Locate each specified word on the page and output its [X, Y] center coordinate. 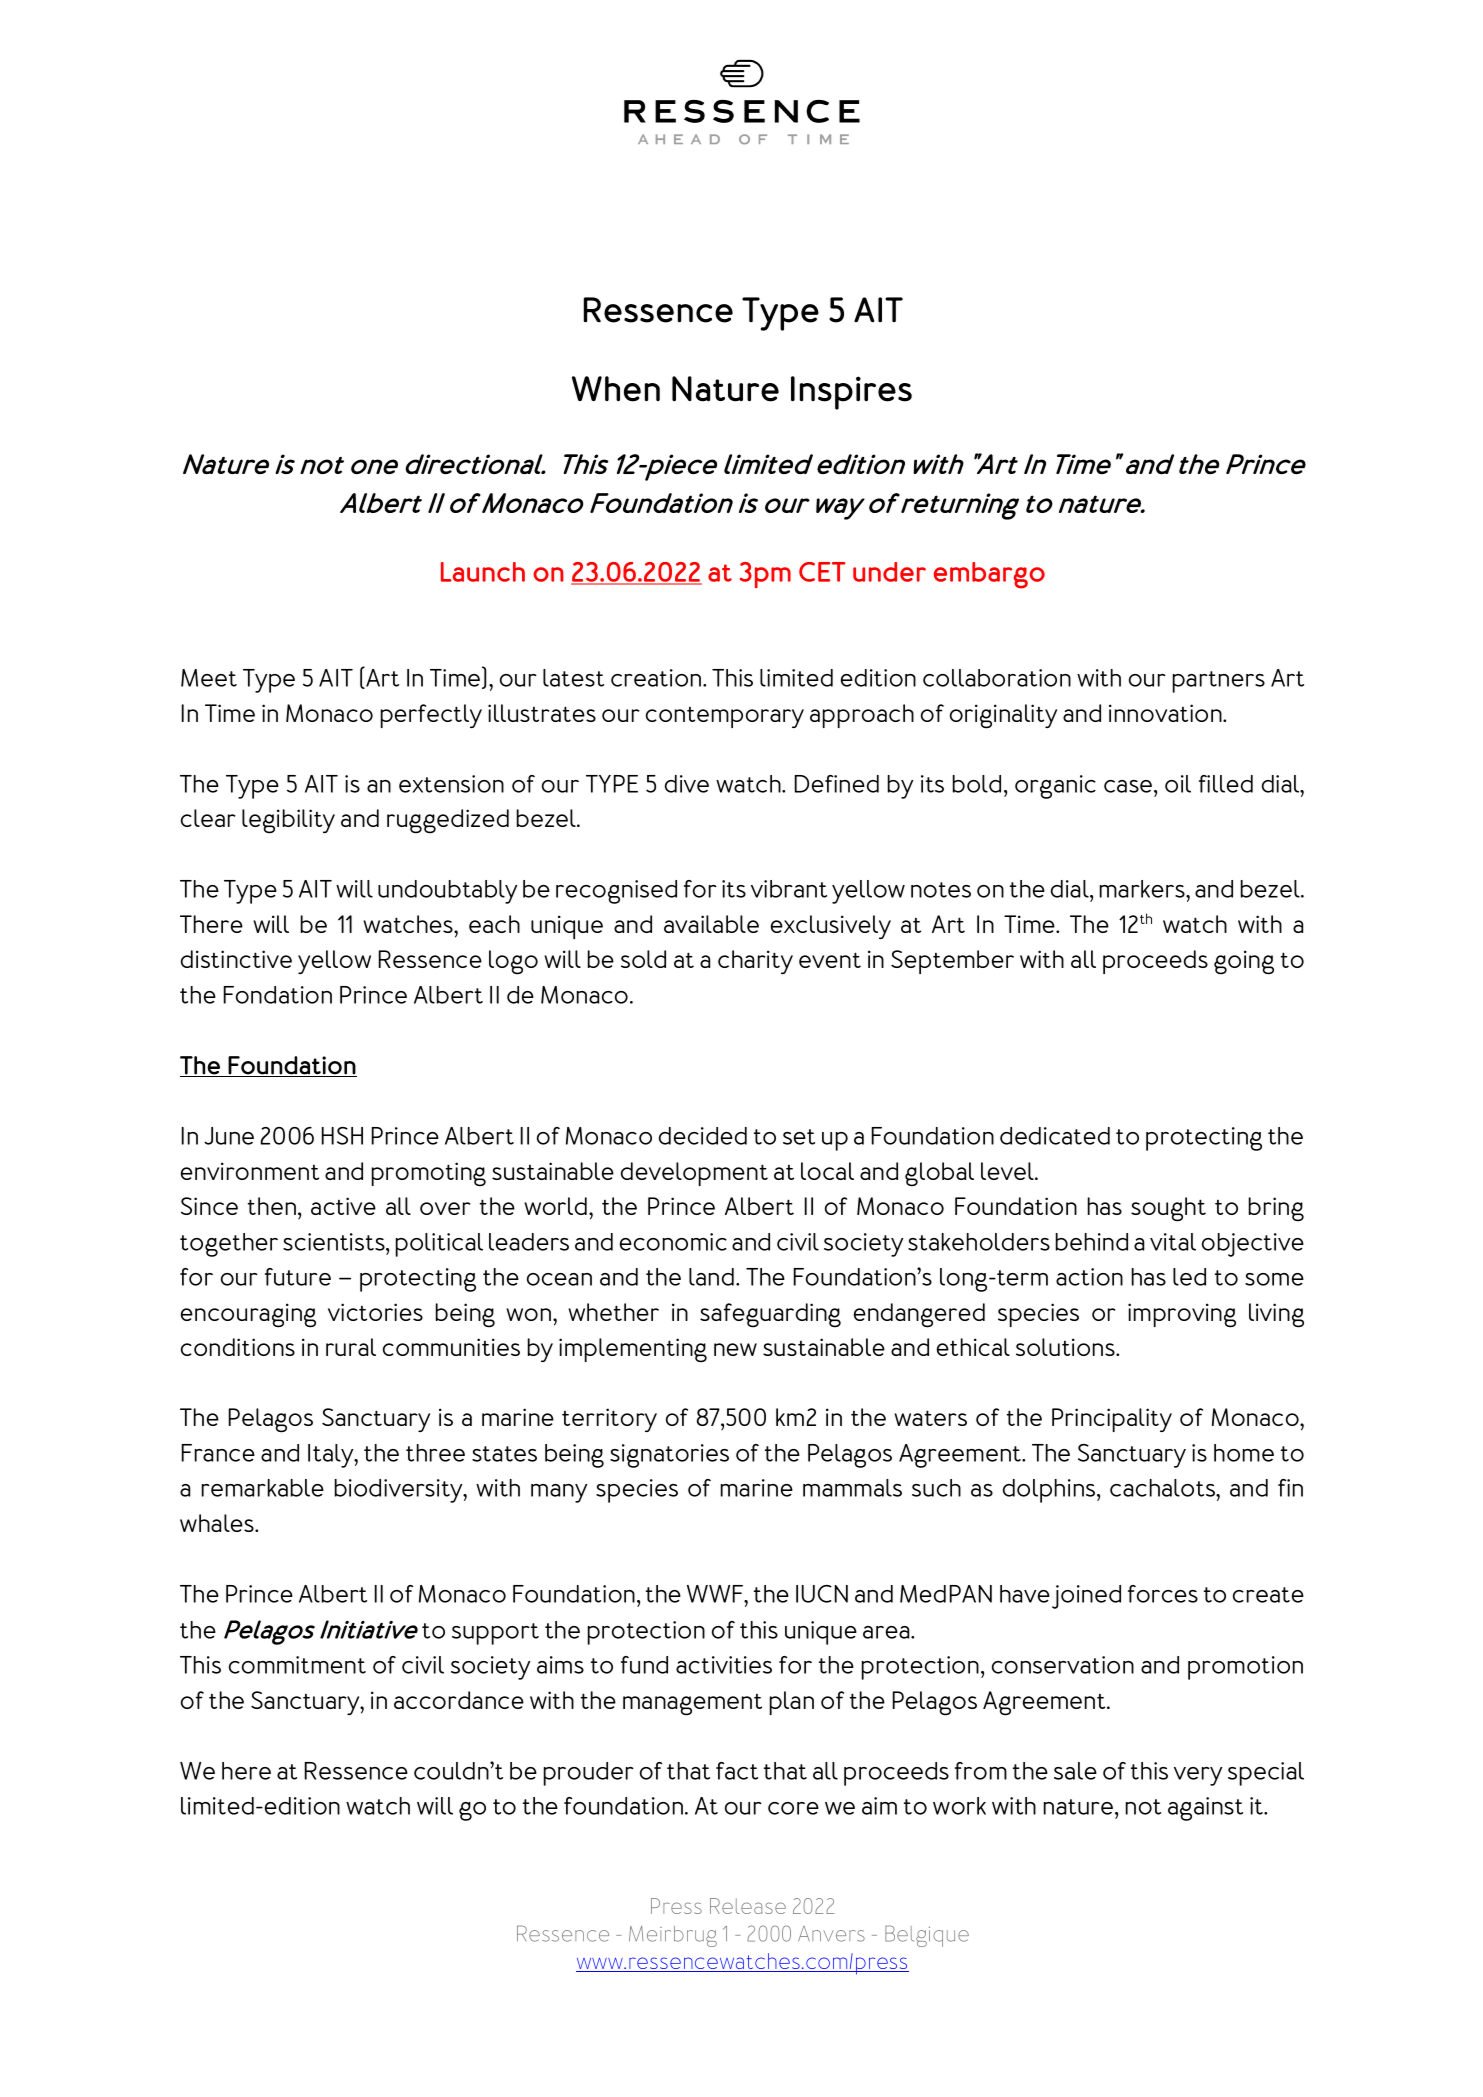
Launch [483, 572]
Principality [1112, 1420]
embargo [989, 575]
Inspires [851, 393]
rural [351, 1347]
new [735, 1349]
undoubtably [448, 892]
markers [1143, 889]
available [711, 924]
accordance [459, 1700]
